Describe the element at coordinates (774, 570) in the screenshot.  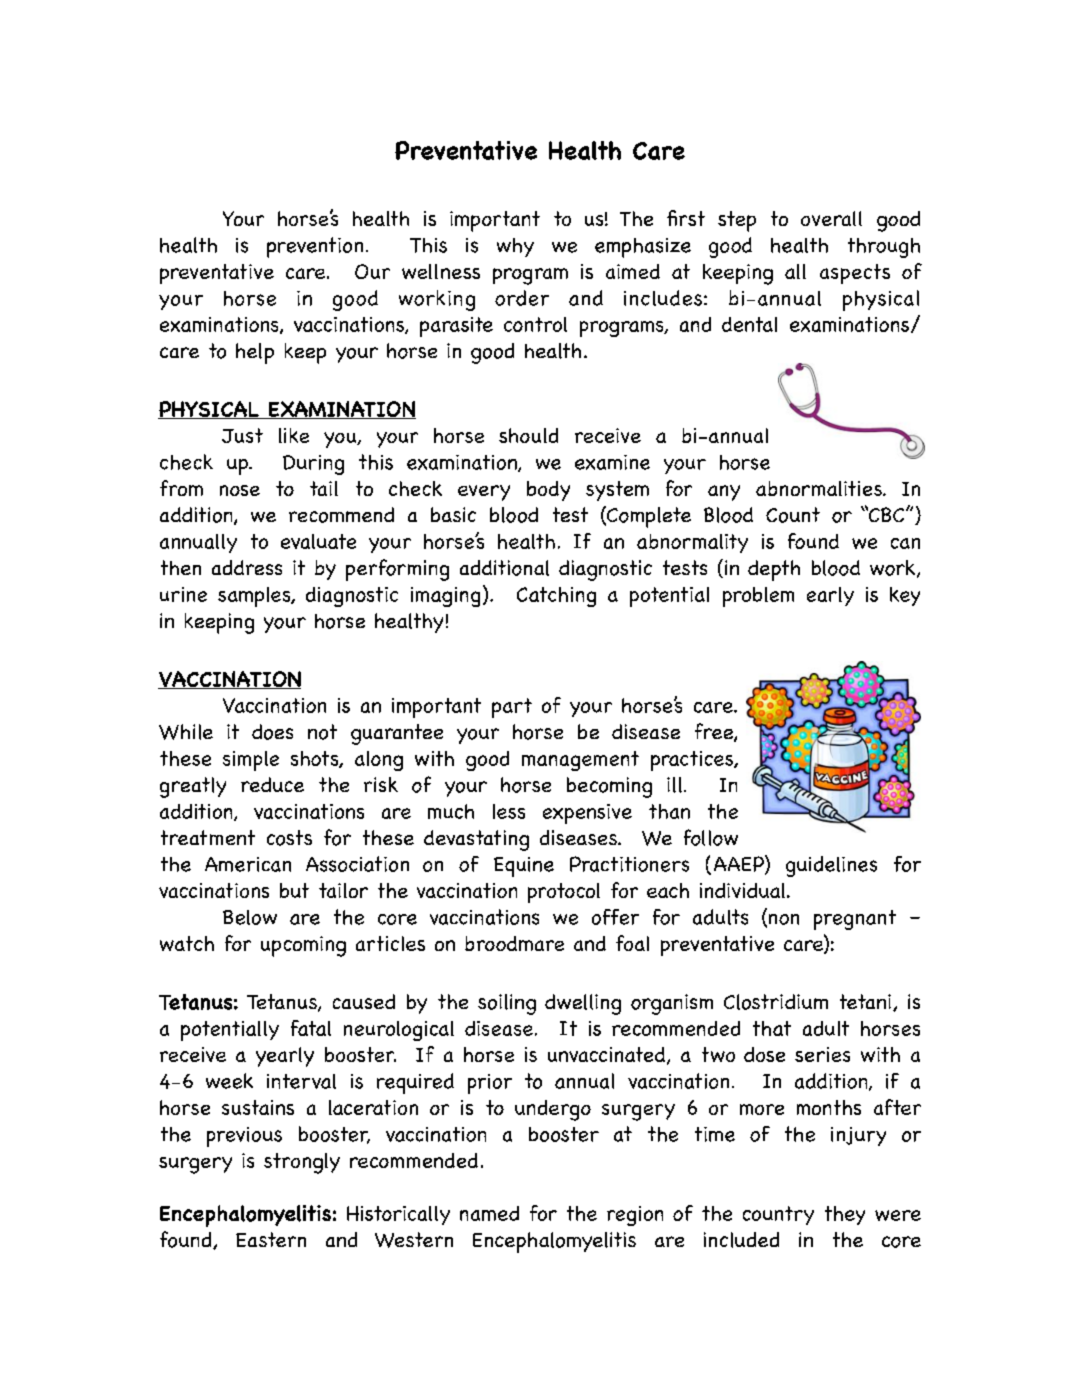
I see `depth` at that location.
